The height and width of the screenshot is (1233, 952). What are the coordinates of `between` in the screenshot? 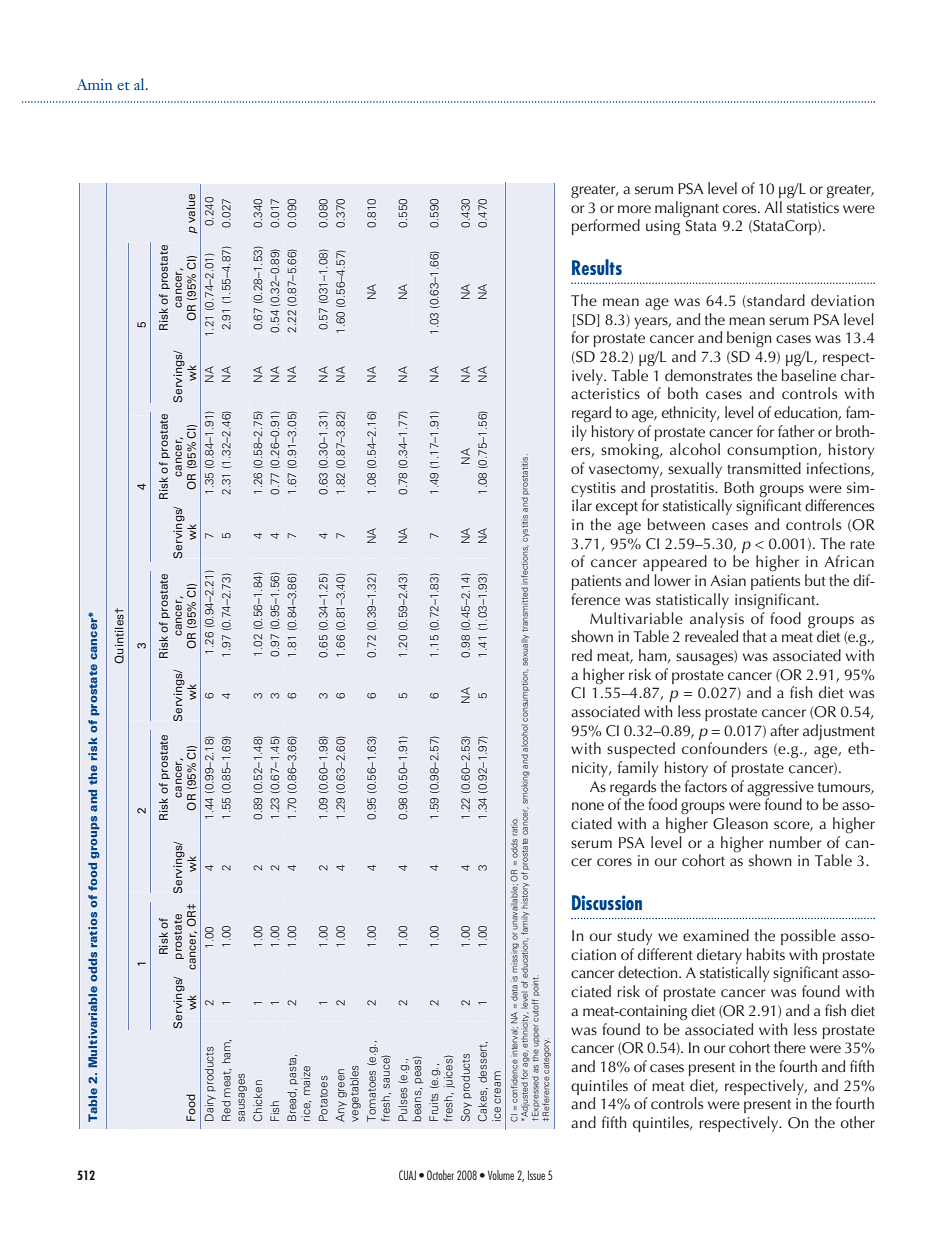 It's located at (676, 524).
